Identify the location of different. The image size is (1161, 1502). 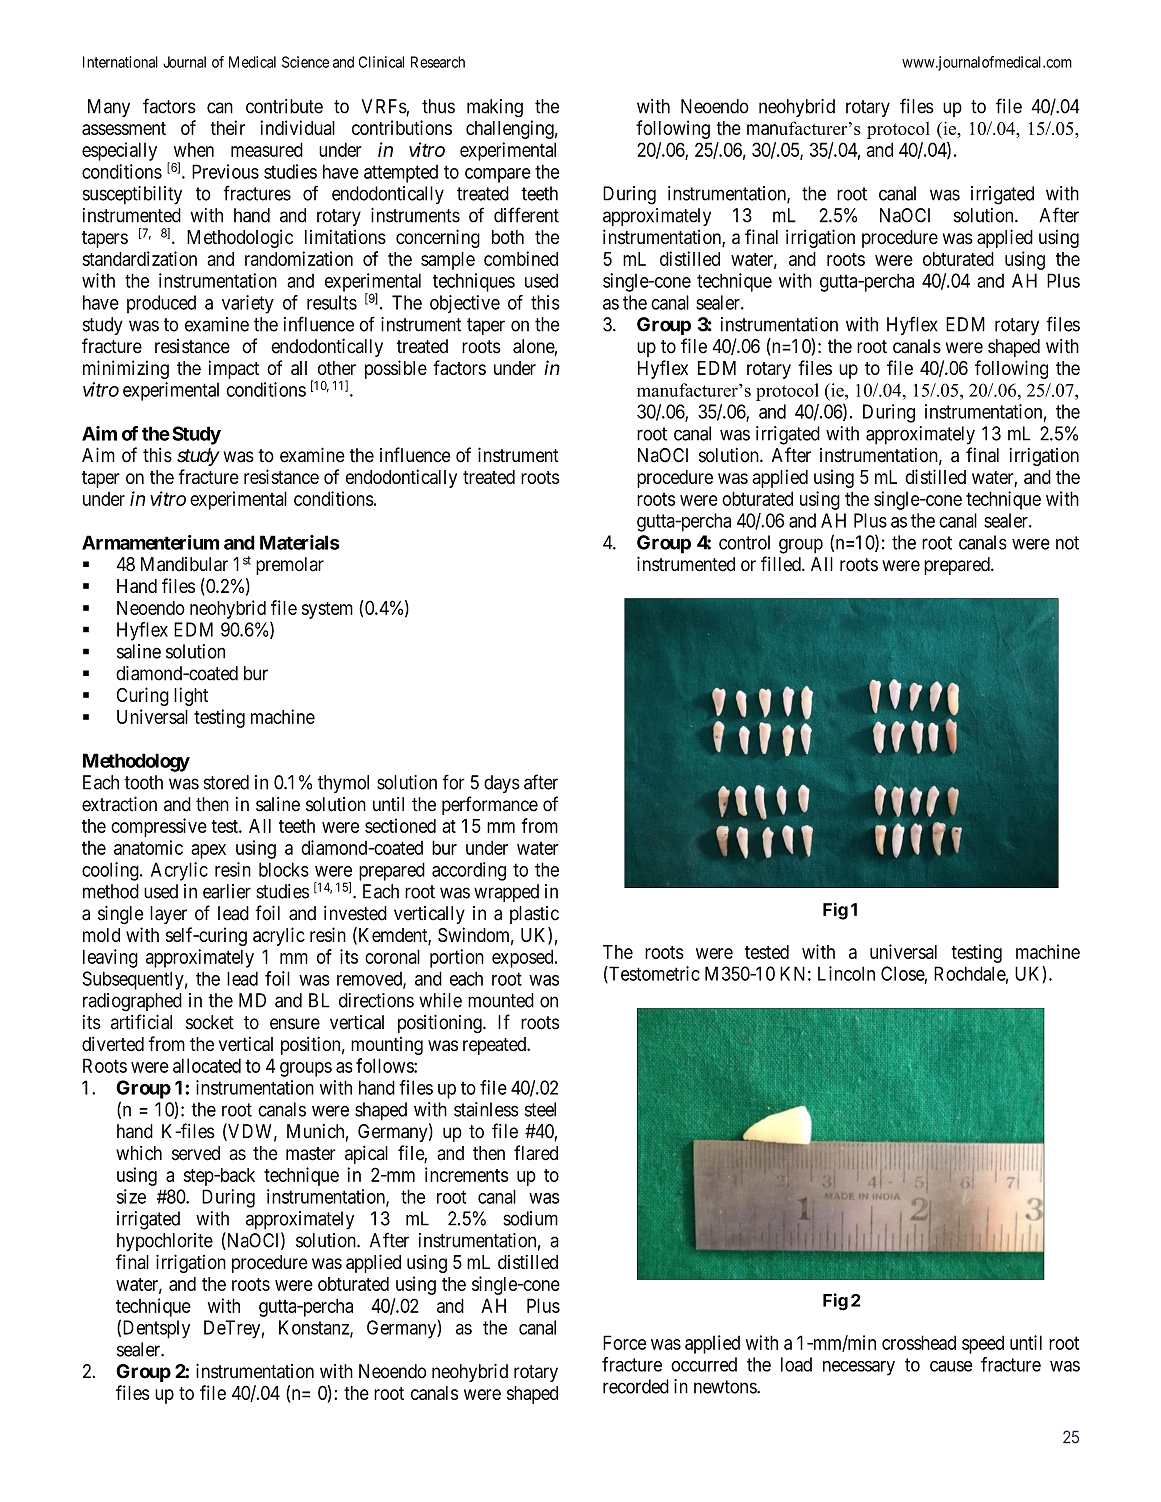
(526, 215).
